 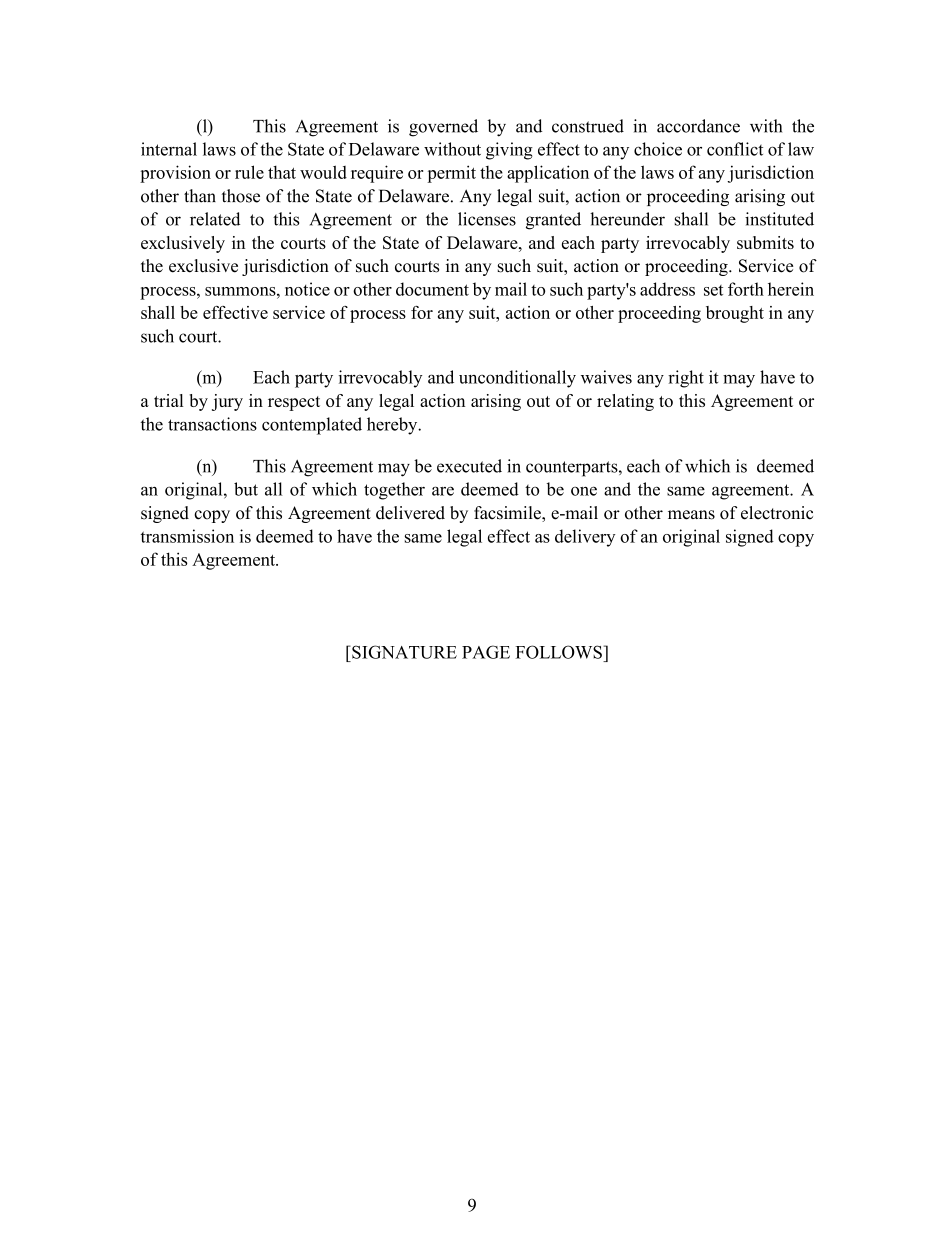 What do you see at coordinates (517, 379) in the page?
I see `unconditionally` at bounding box center [517, 379].
